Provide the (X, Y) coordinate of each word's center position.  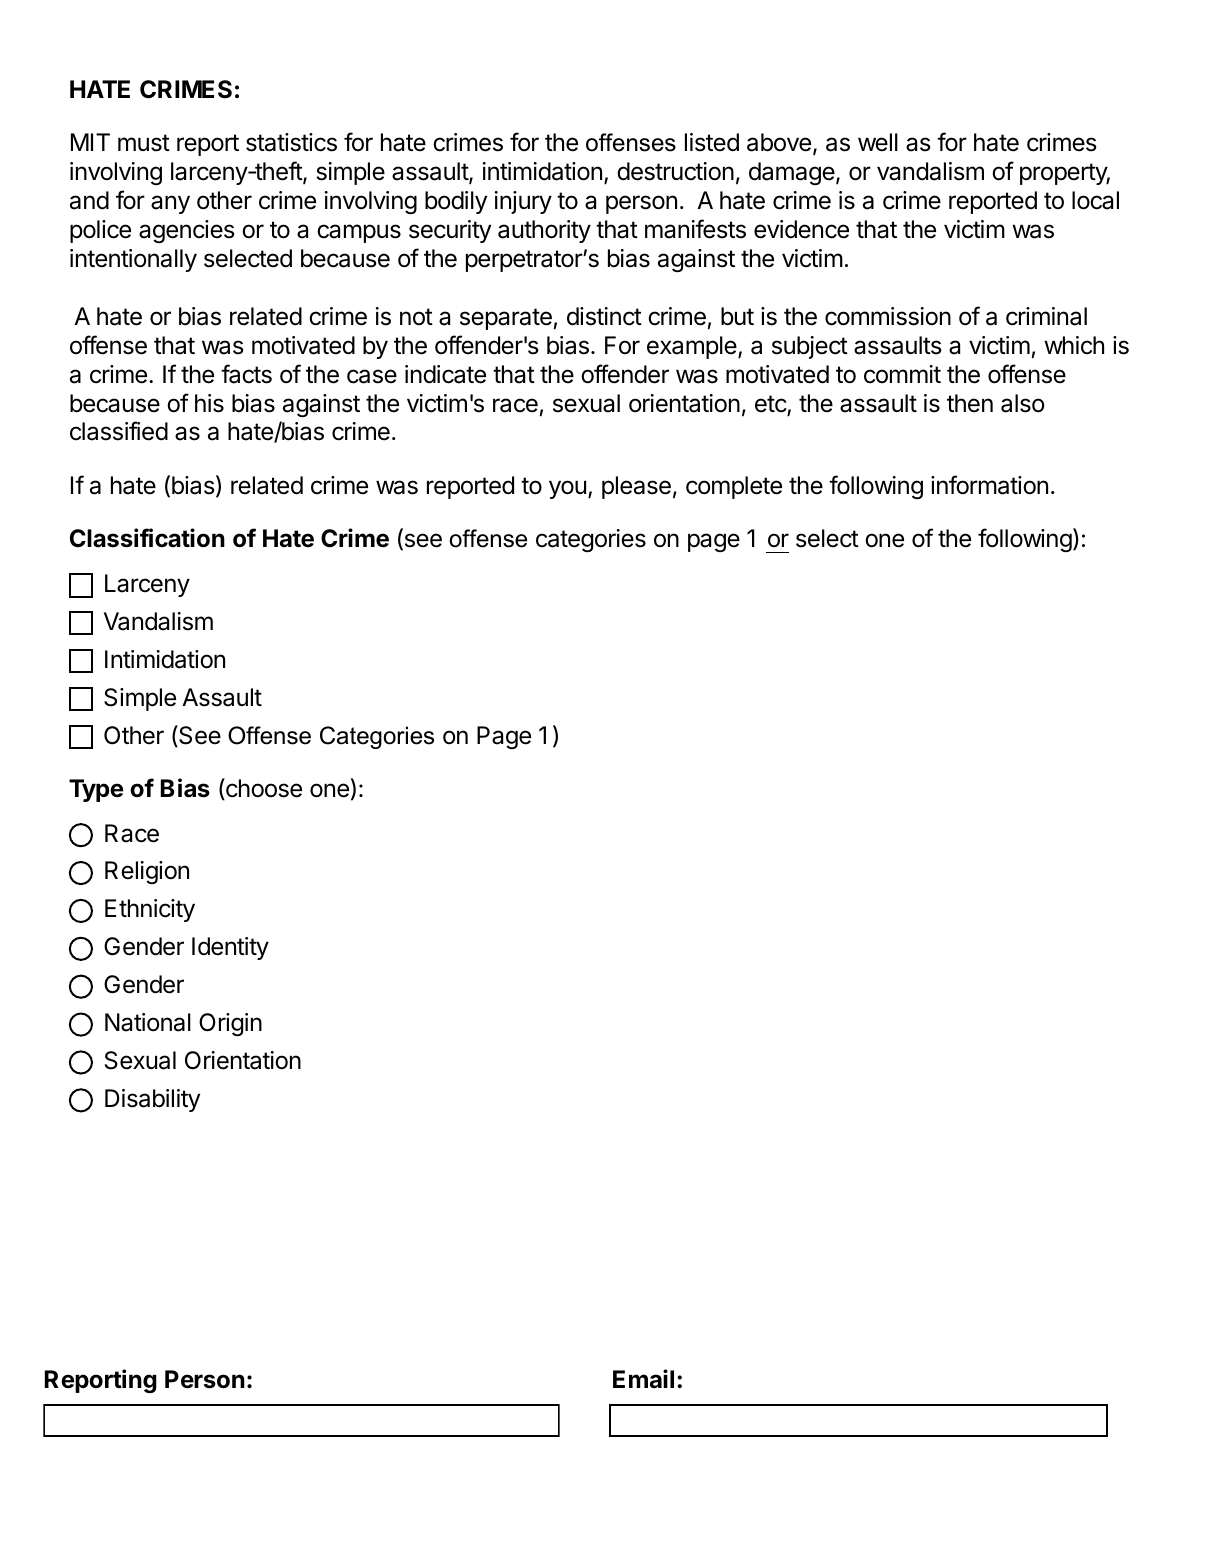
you (567, 489)
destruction (675, 171)
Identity (230, 948)
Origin (230, 1024)
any (170, 204)
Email (643, 1379)
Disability (152, 1100)
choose (263, 789)
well (878, 142)
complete (734, 487)
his (209, 403)
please (636, 487)
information (989, 485)
